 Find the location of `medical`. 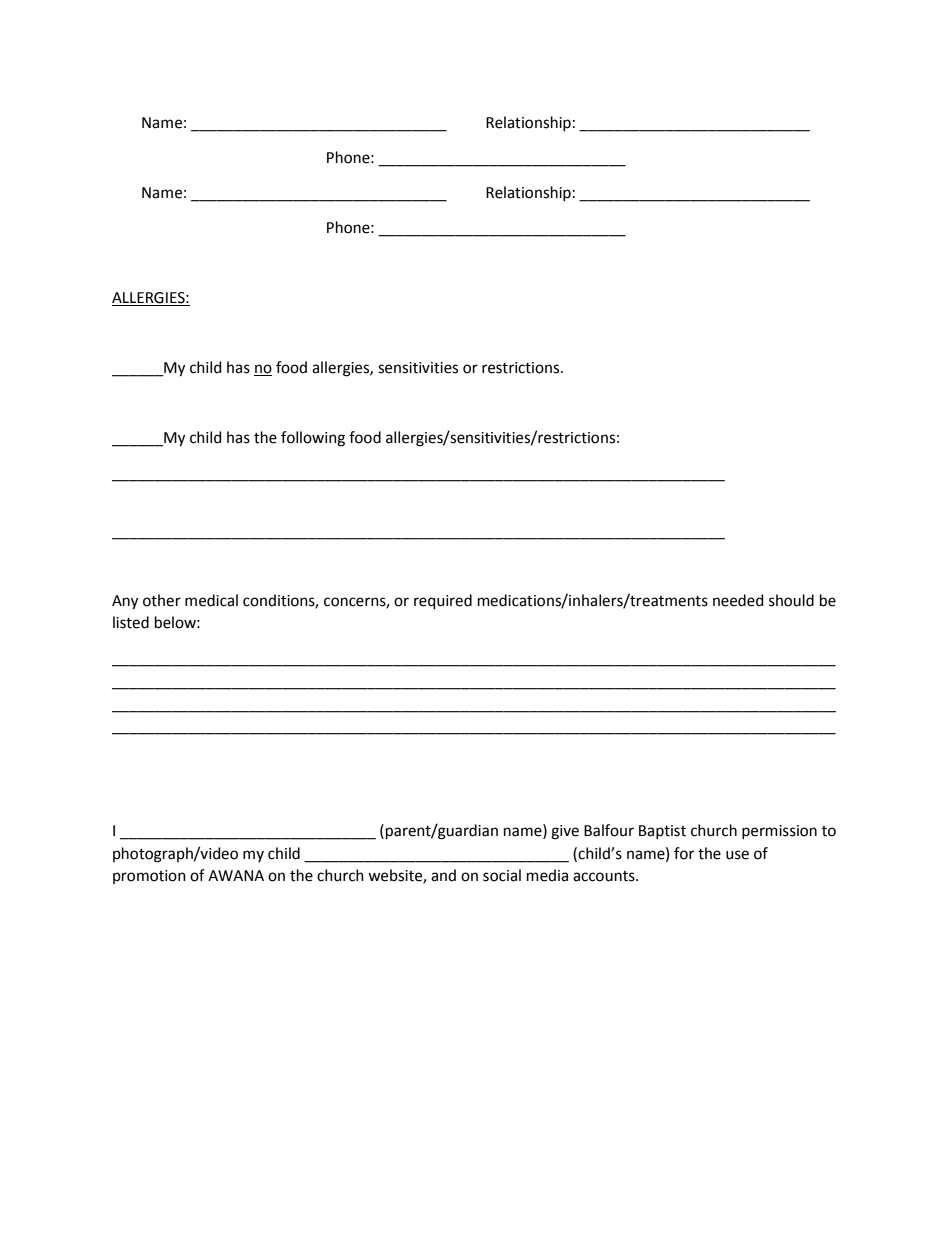

medical is located at coordinates (211, 600).
